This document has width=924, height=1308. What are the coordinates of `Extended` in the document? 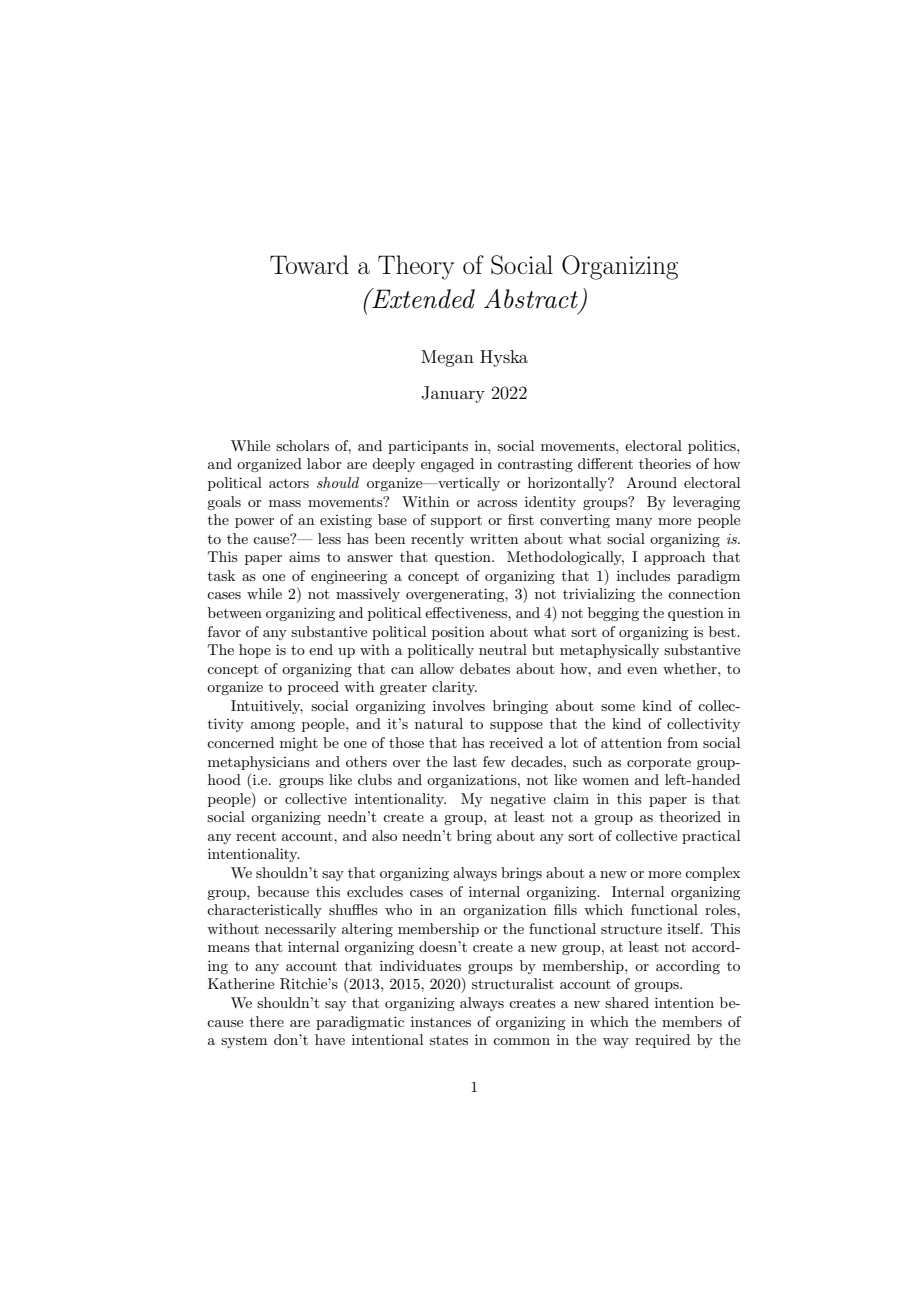 It's located at (422, 298).
